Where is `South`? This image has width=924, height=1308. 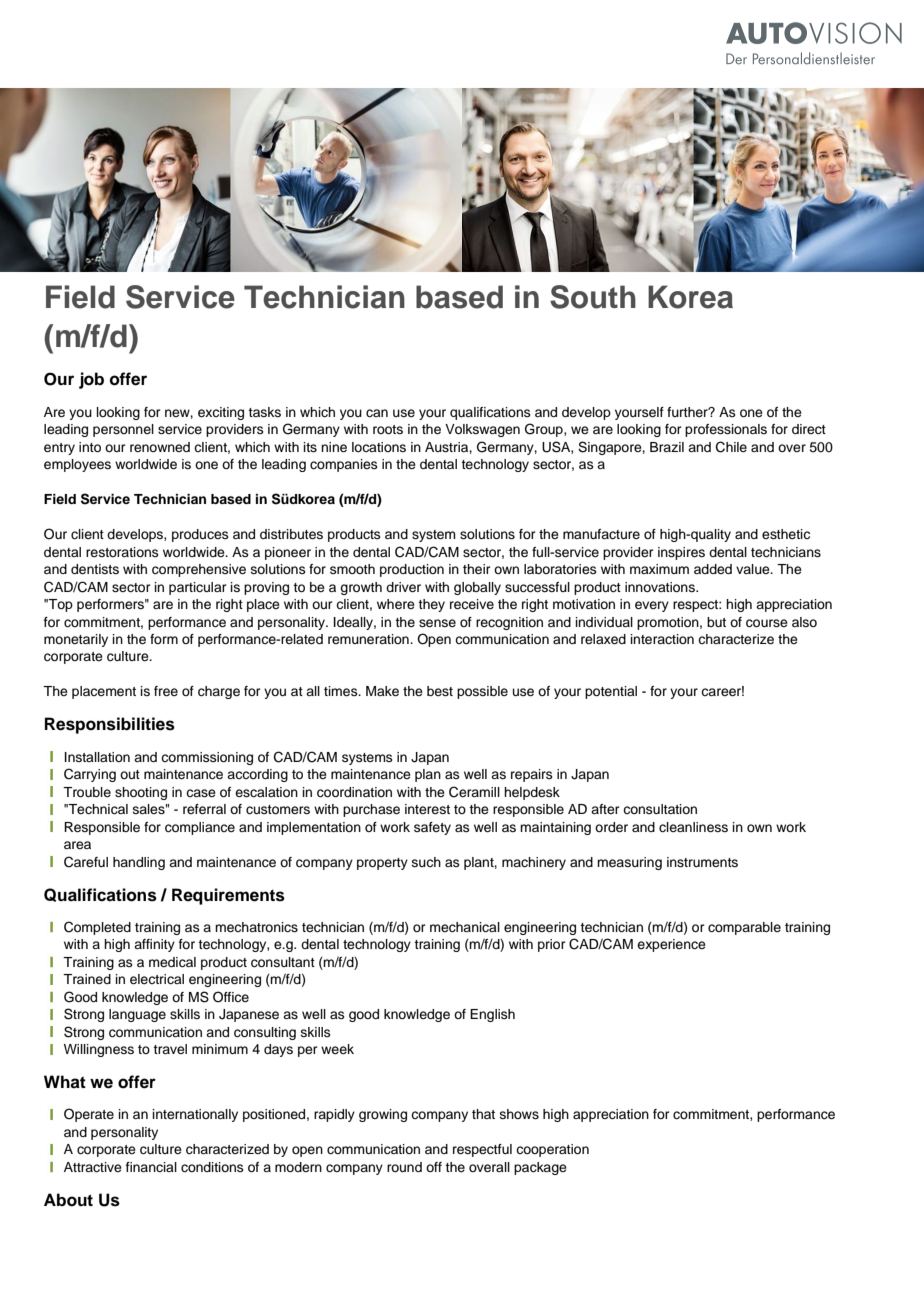
South is located at coordinates (593, 297).
